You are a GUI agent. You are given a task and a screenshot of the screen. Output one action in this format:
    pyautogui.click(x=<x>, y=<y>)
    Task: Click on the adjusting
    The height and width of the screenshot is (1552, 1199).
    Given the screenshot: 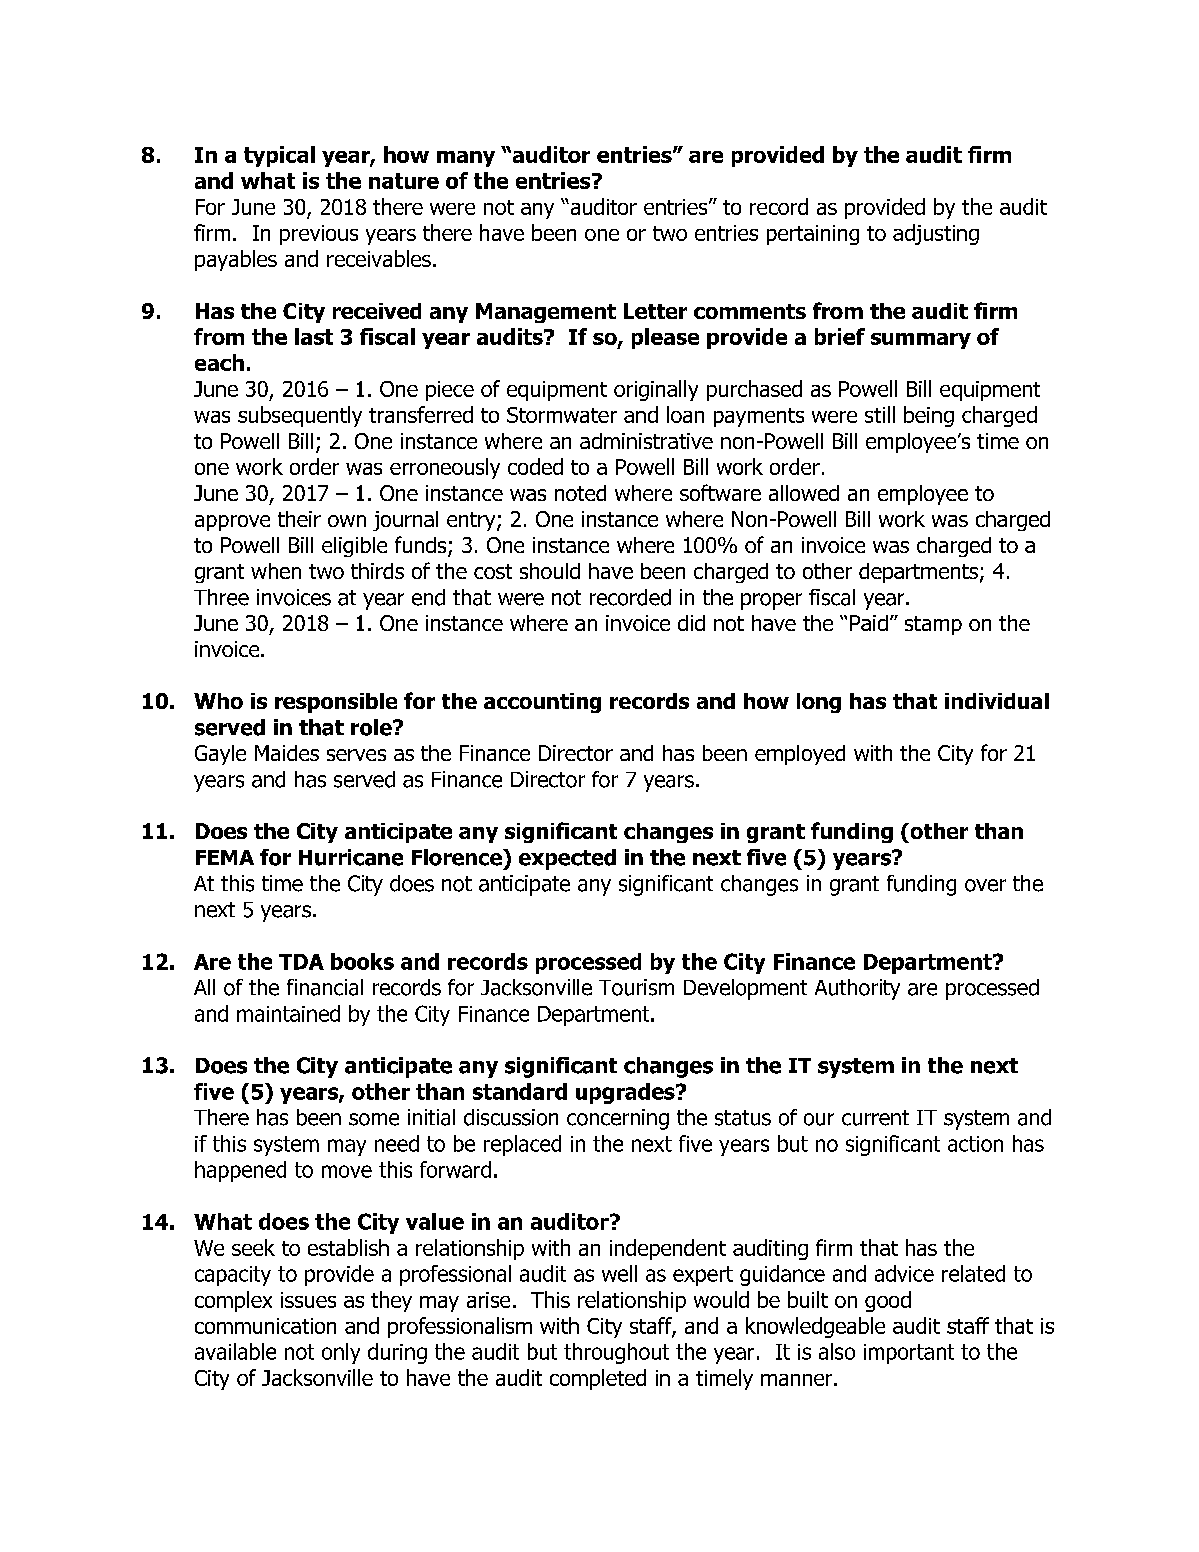 What is the action you would take?
    pyautogui.click(x=936, y=234)
